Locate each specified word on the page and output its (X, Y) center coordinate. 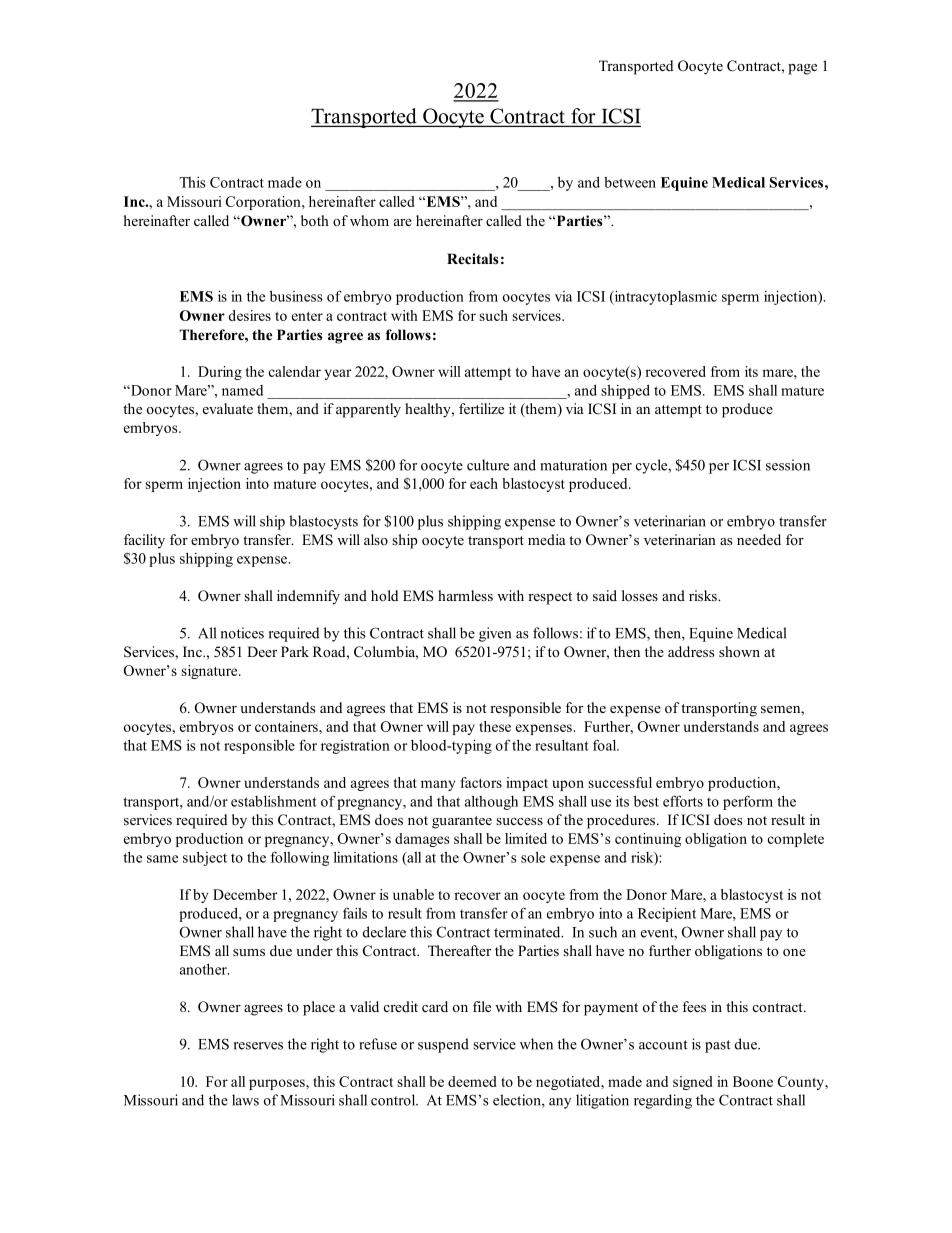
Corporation (264, 203)
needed (759, 539)
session (788, 465)
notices (242, 633)
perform (748, 802)
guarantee (462, 822)
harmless (465, 595)
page (802, 69)
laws (245, 1100)
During (220, 373)
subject (205, 858)
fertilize (481, 408)
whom (369, 220)
